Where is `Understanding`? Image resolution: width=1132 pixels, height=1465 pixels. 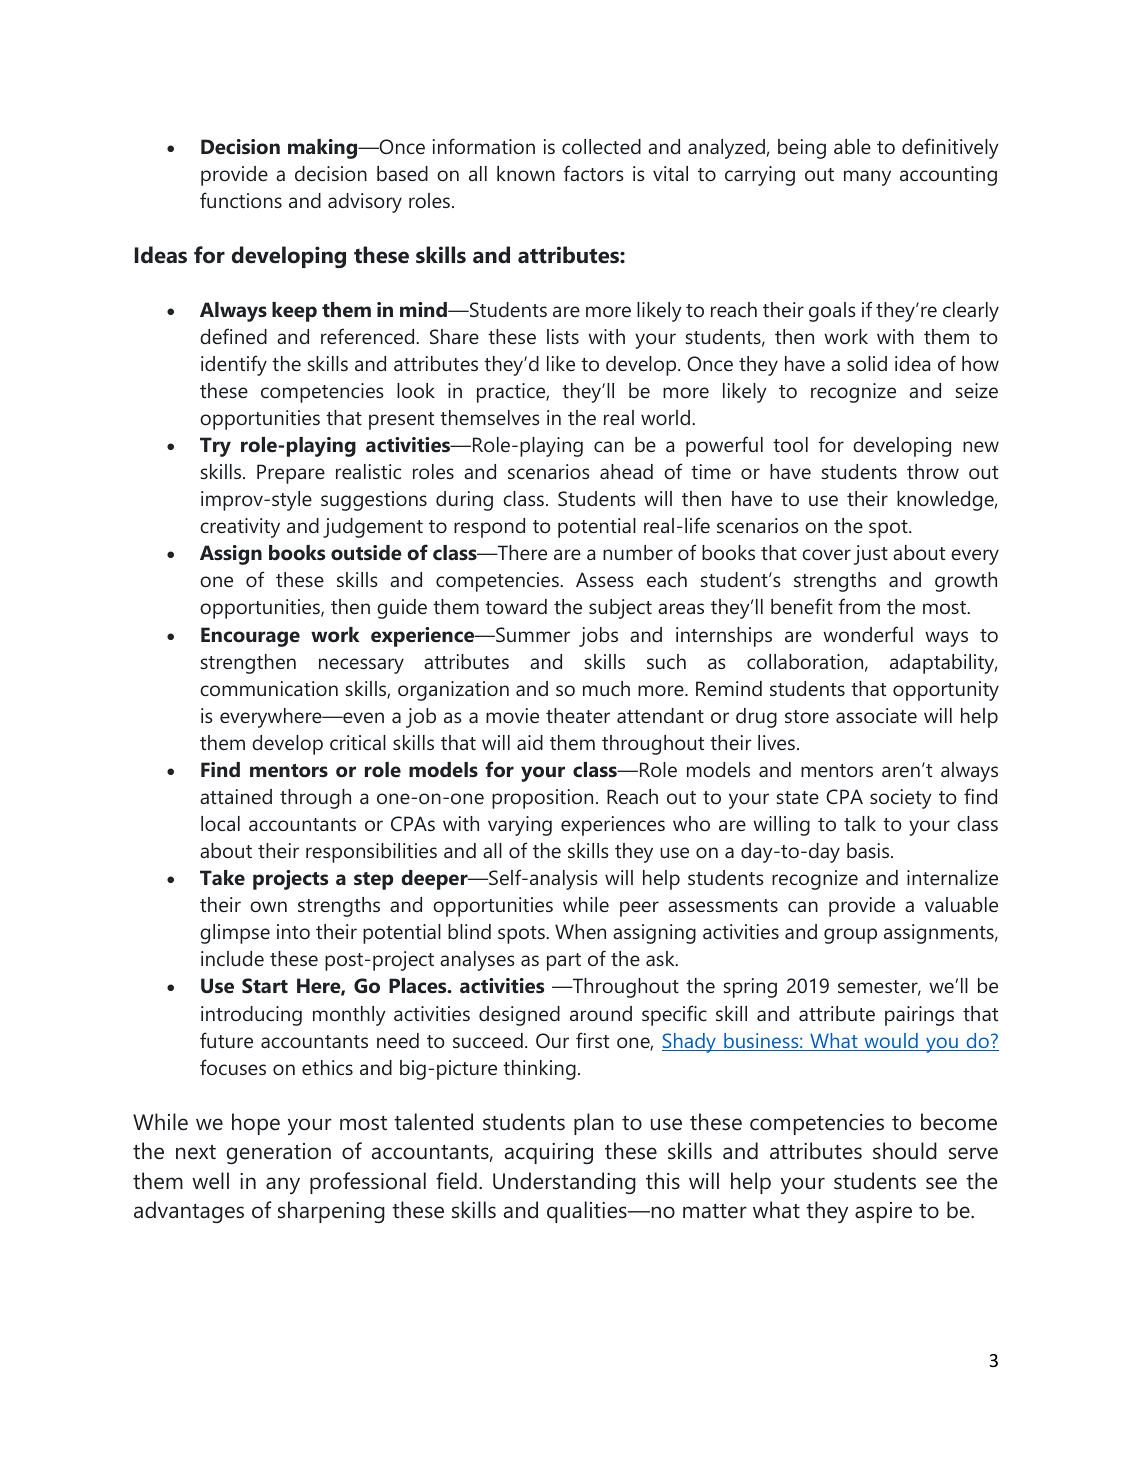 Understanding is located at coordinates (564, 1183).
